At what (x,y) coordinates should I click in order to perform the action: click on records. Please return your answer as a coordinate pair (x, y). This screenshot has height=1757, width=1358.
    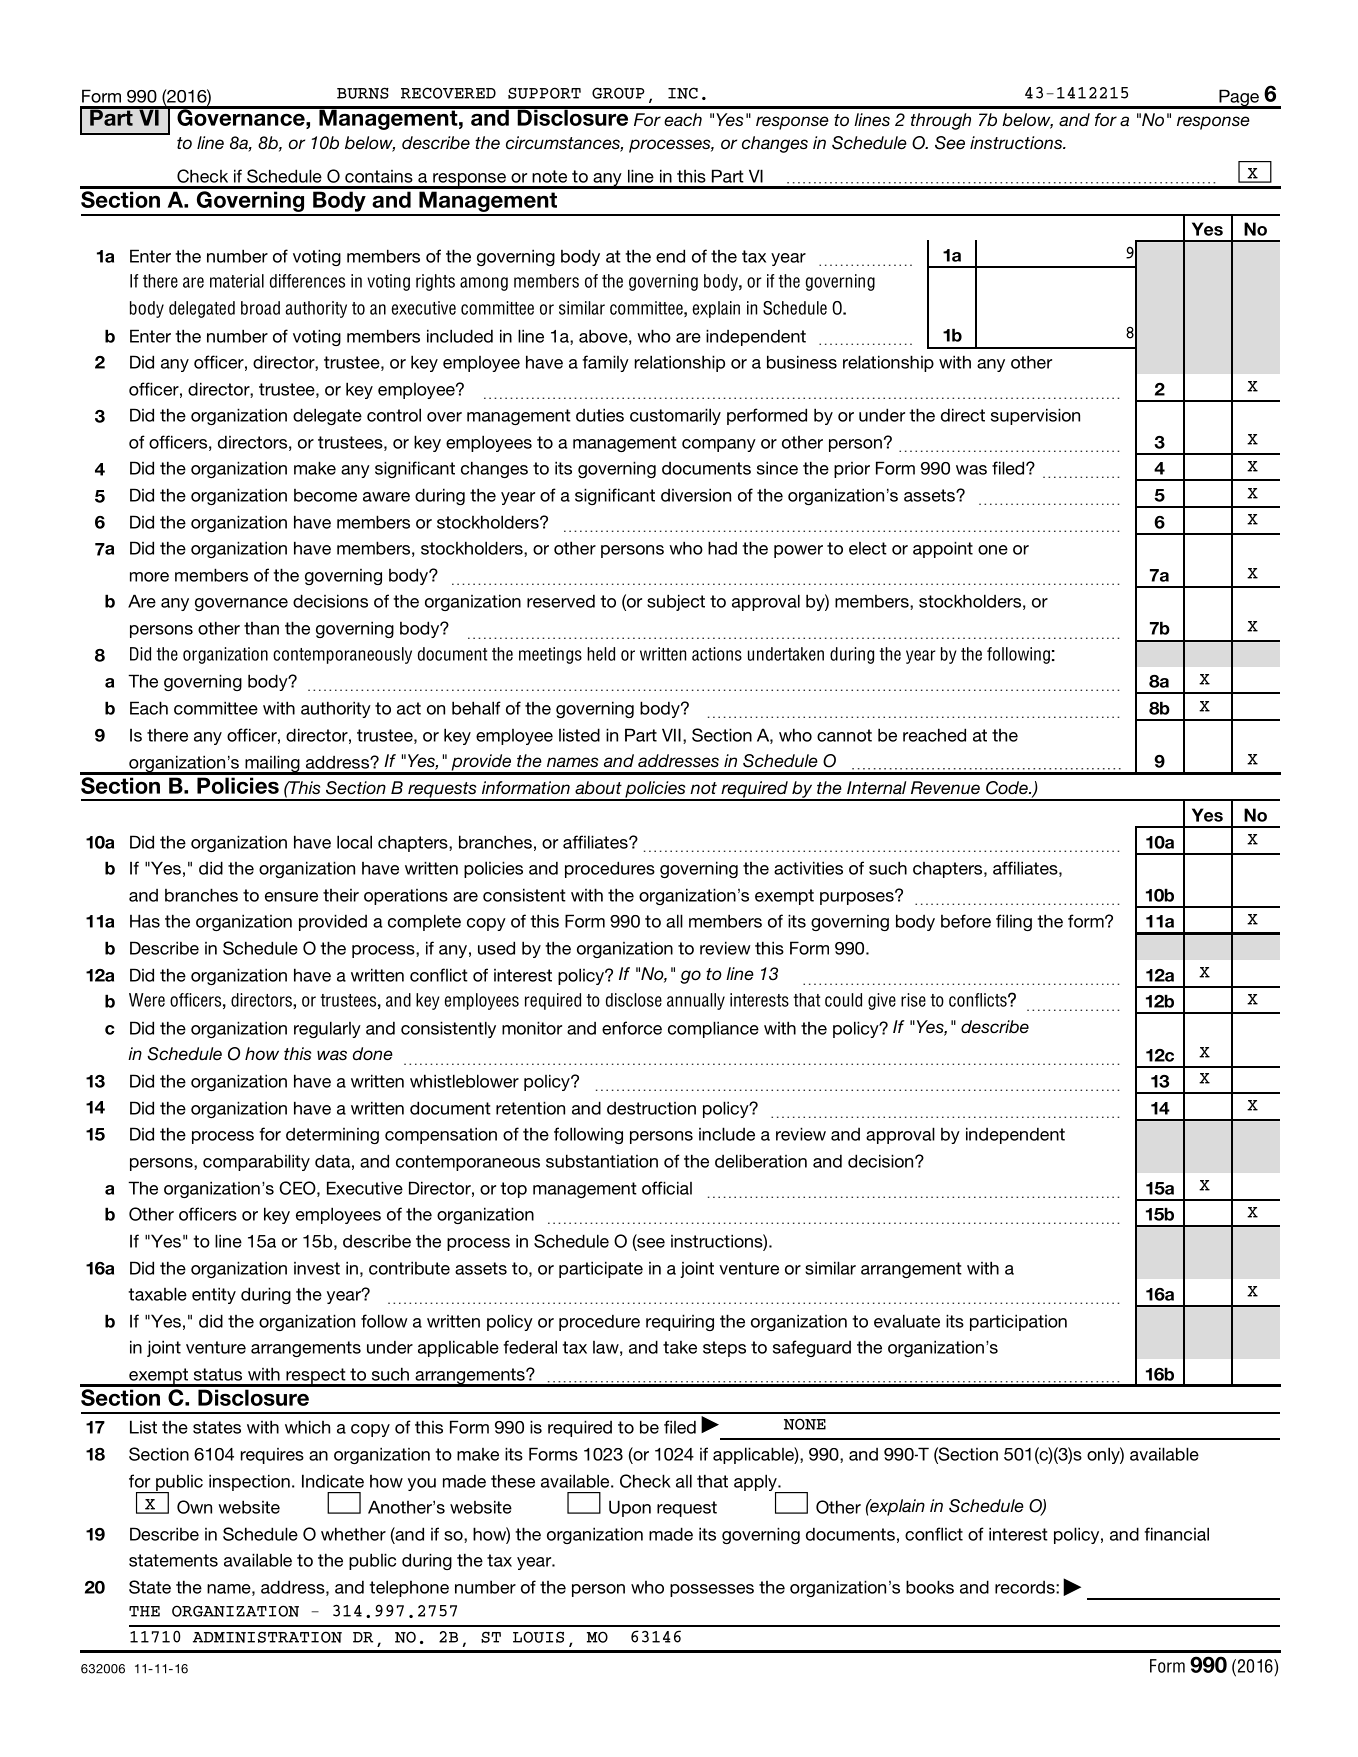
    Looking at the image, I should click on (1026, 1587).
